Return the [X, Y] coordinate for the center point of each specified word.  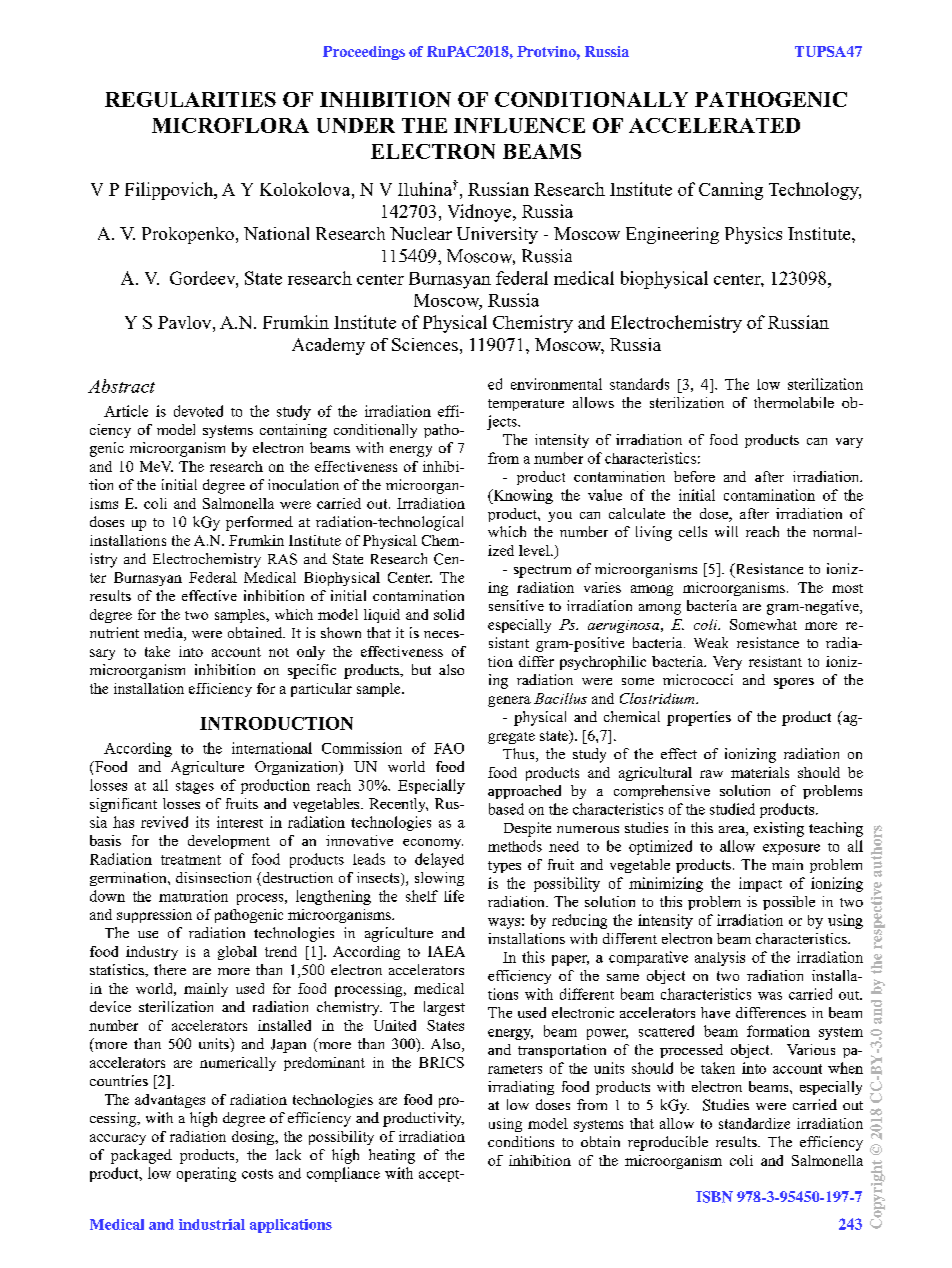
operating [206, 1174]
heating [392, 1156]
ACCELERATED [714, 125]
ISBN [714, 1197]
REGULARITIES [190, 99]
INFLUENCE [519, 125]
